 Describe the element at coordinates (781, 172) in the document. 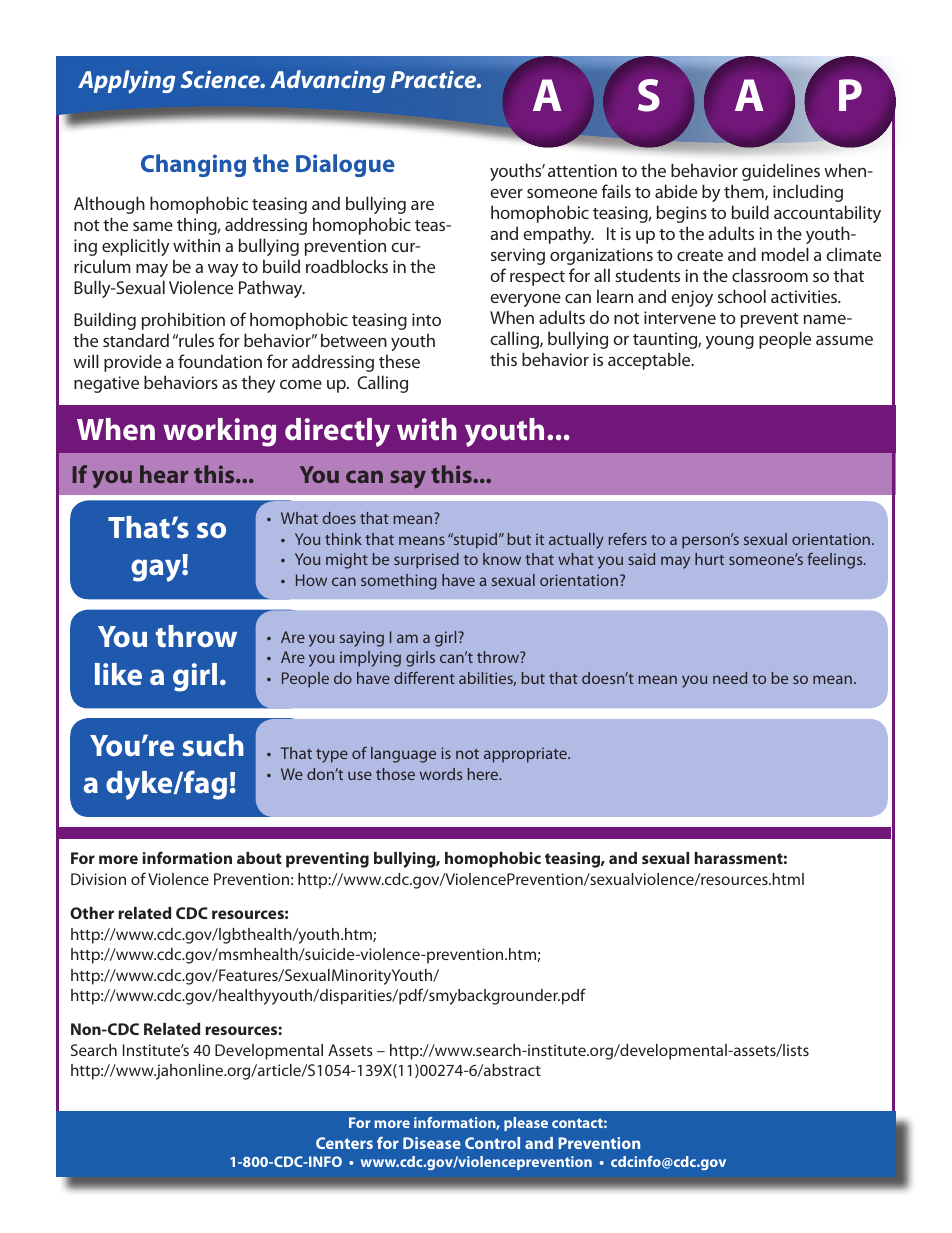

I see `guidelines` at that location.
